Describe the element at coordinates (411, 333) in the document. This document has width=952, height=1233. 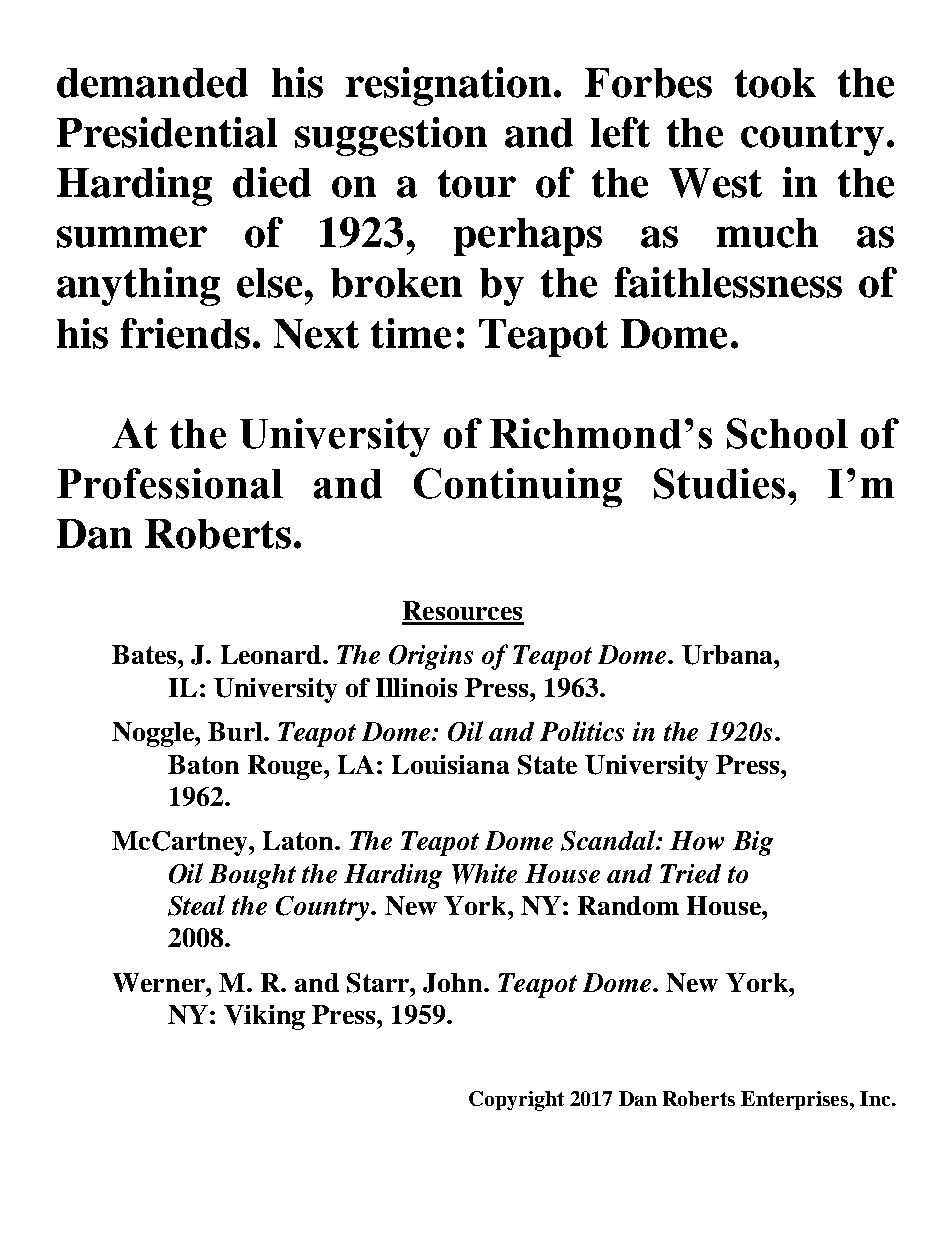
I see `time` at that location.
